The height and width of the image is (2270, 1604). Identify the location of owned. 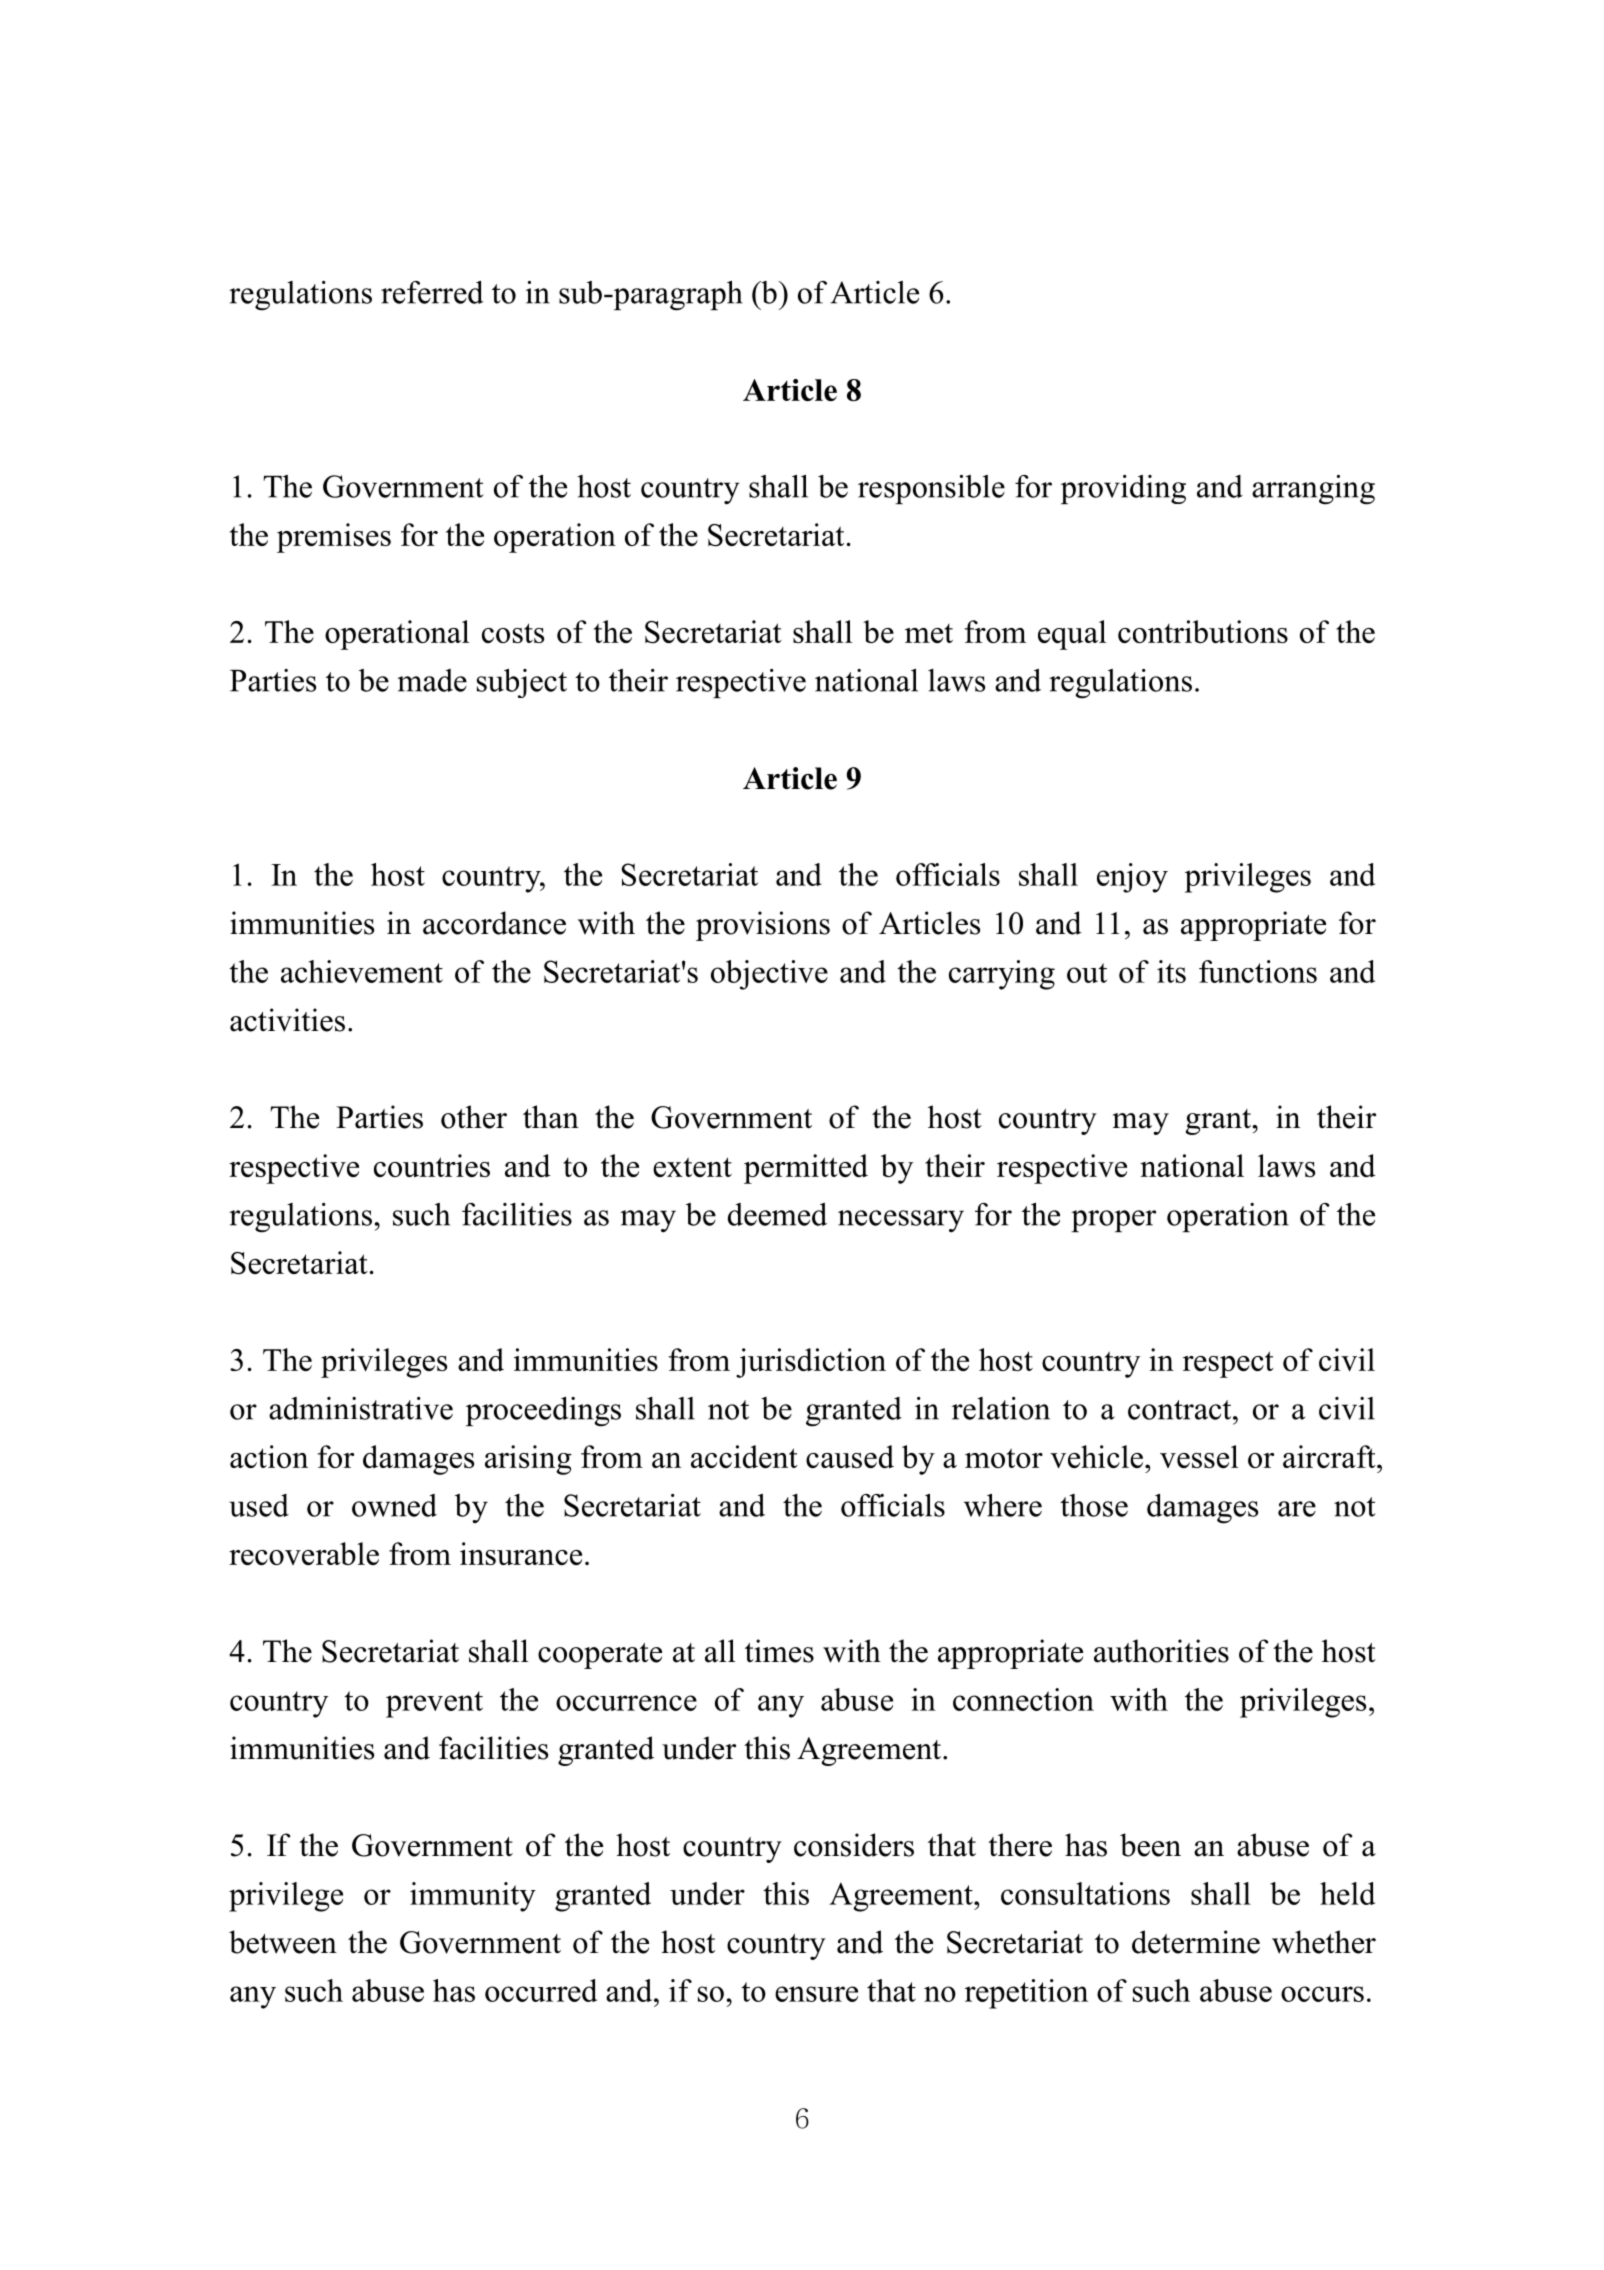
(394, 1505).
